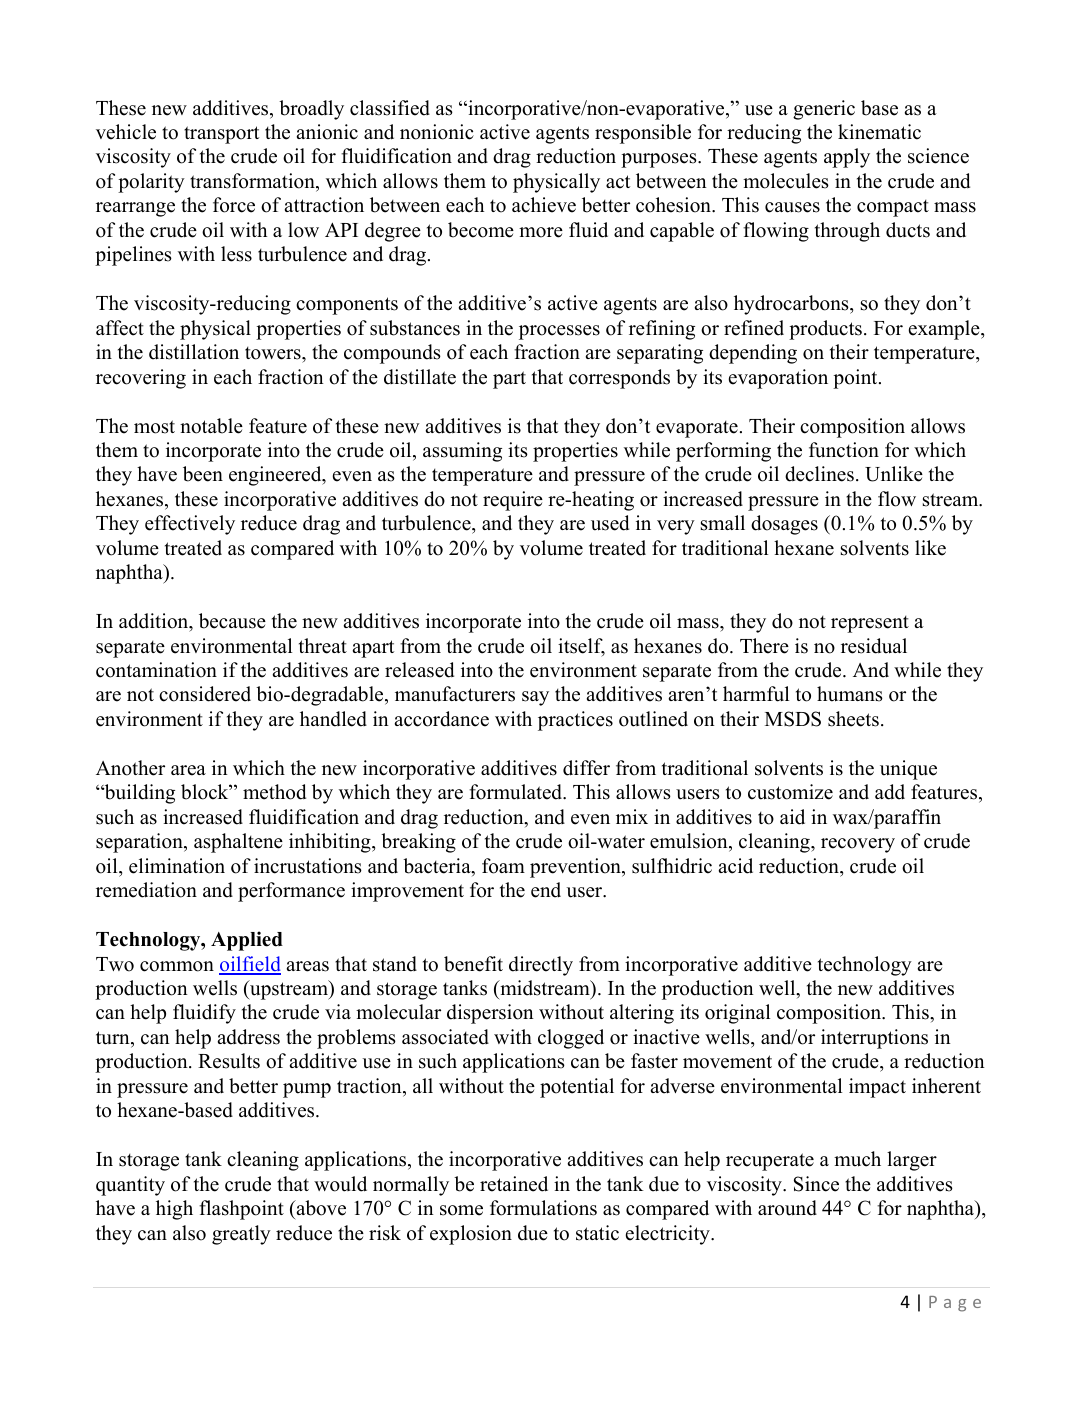  What do you see at coordinates (571, 1039) in the document?
I see `clogged` at bounding box center [571, 1039].
